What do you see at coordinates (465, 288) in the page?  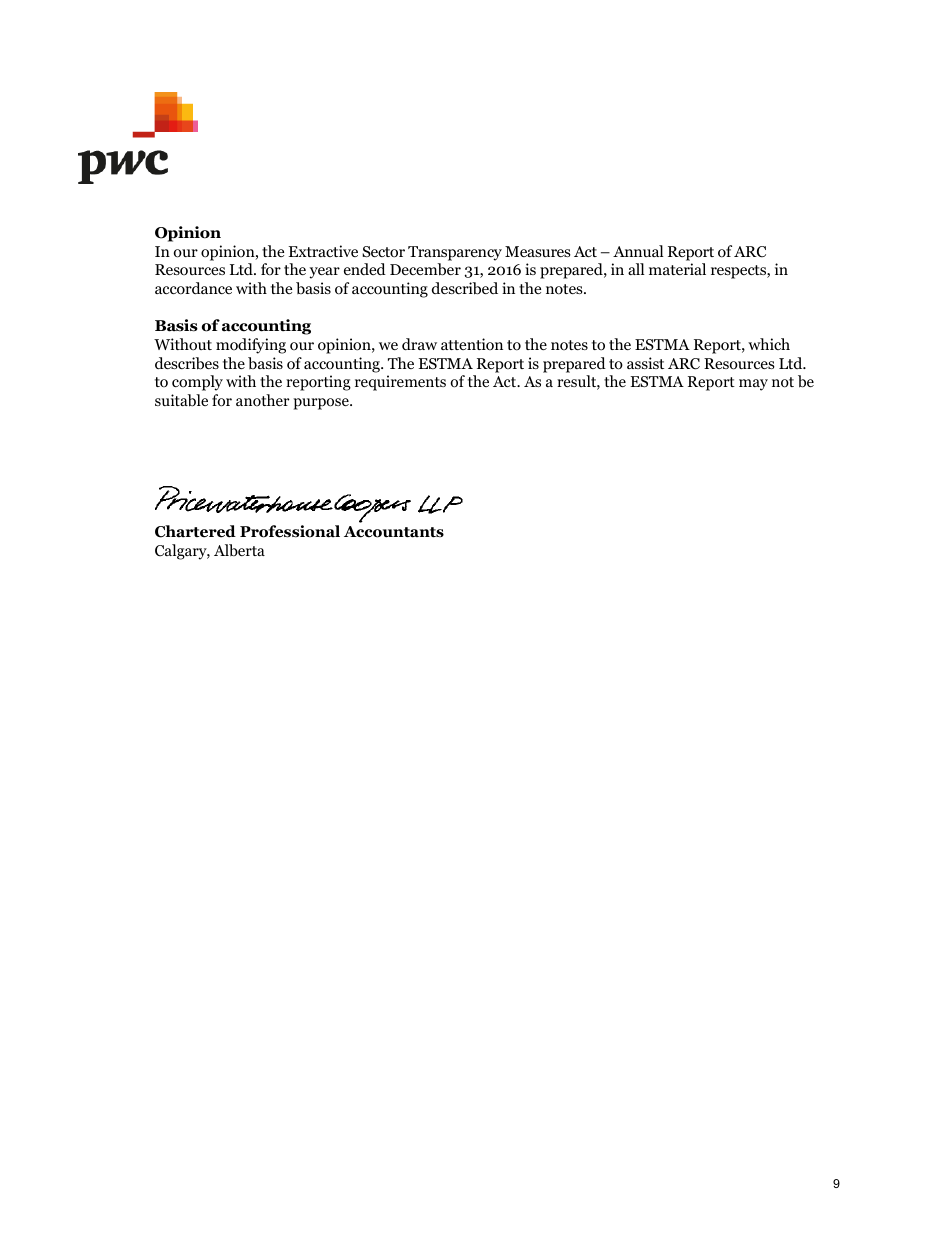 I see `described` at bounding box center [465, 288].
